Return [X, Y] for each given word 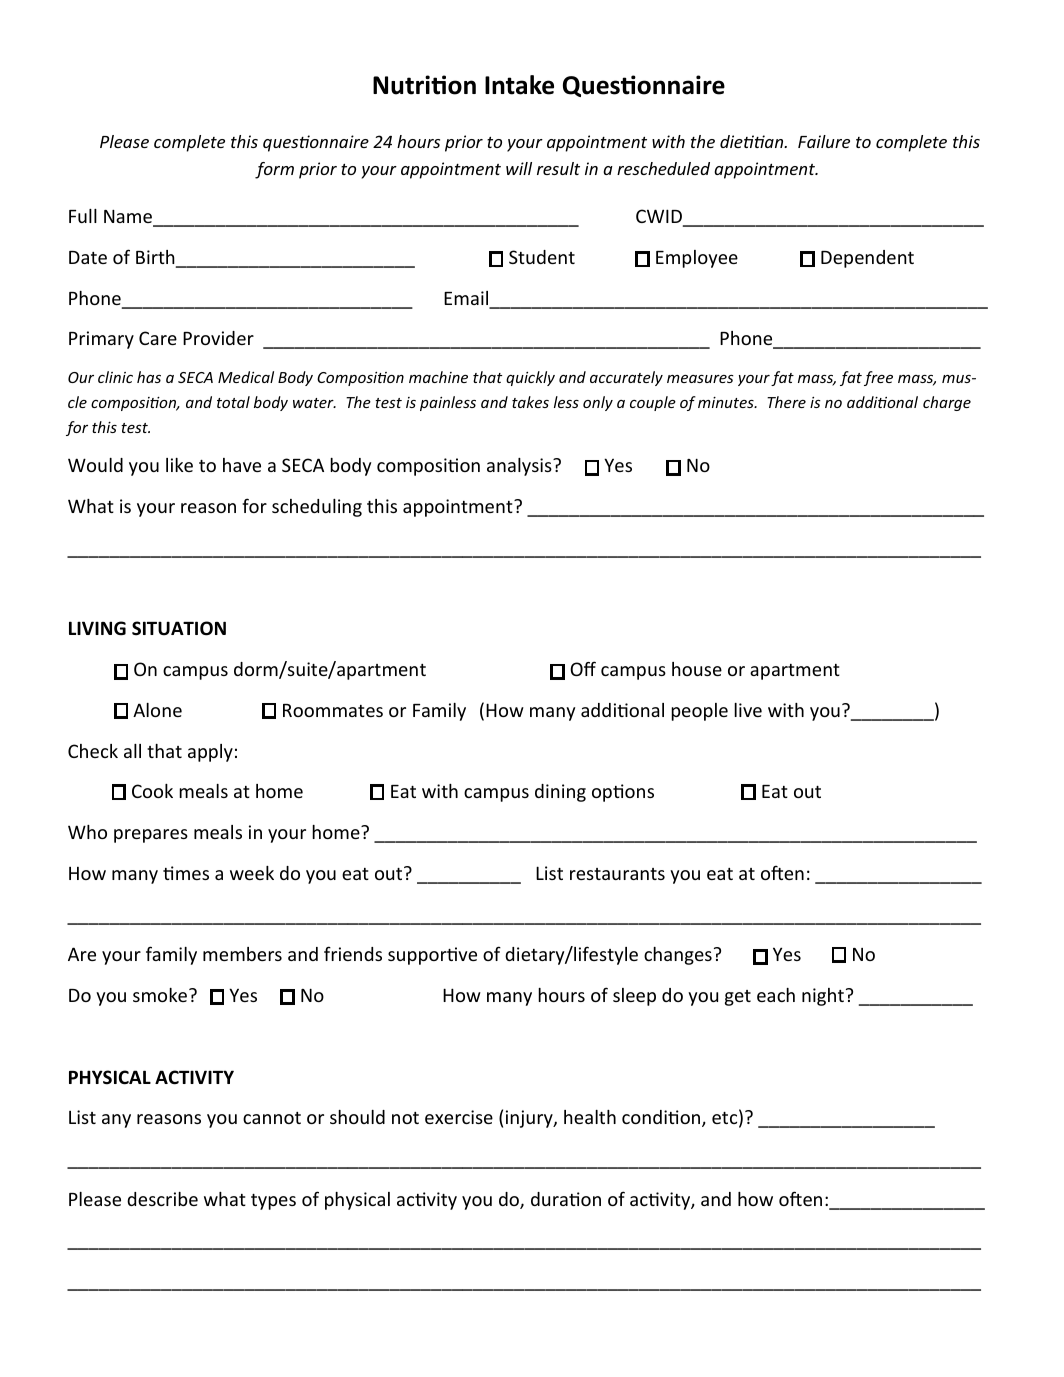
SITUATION [179, 628]
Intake [519, 85]
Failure [824, 141]
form [274, 170]
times [186, 873]
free [878, 378]
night [823, 997]
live [748, 710]
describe [162, 1199]
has [149, 377]
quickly [530, 378]
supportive [432, 956]
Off [583, 668]
